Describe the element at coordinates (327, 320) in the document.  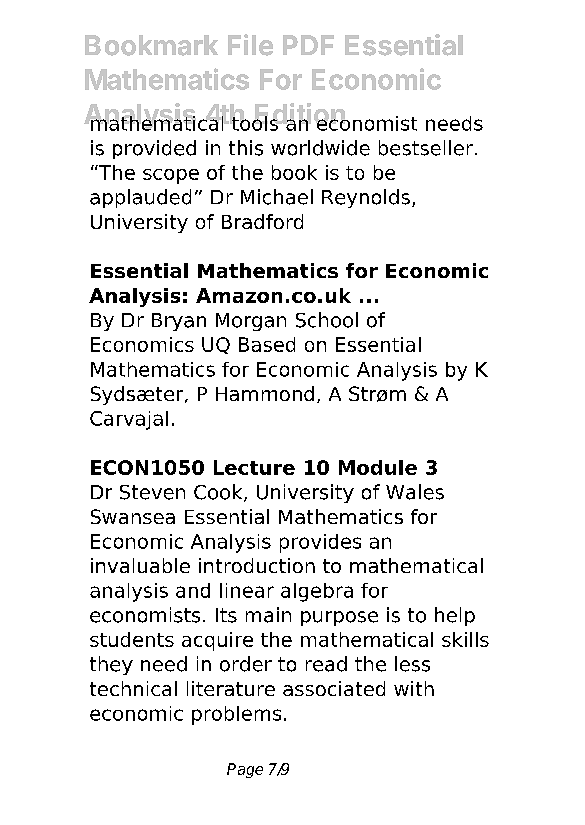
I see `School` at that location.
